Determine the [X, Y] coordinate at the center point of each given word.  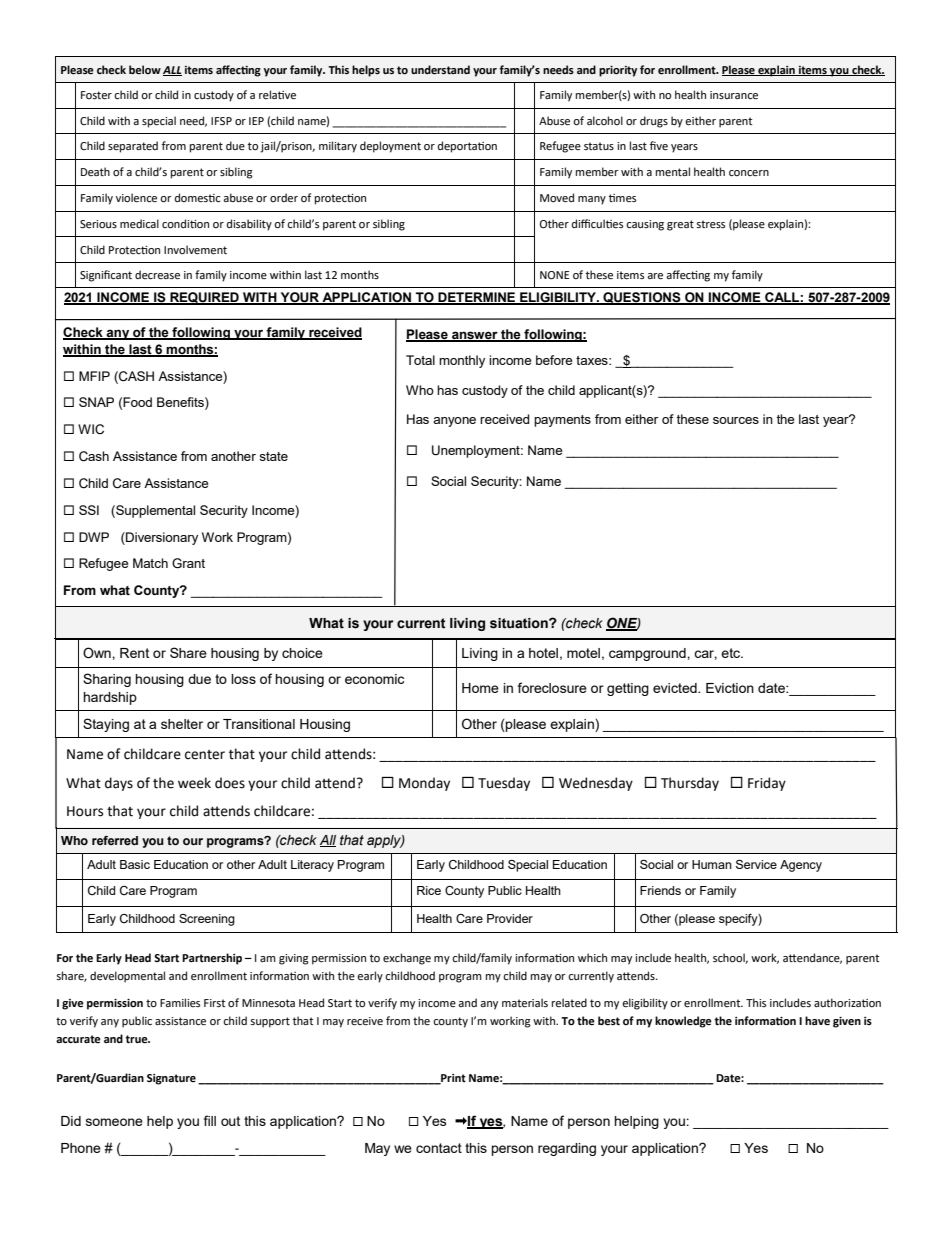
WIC [91, 429]
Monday [424, 784]
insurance [734, 95]
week [194, 783]
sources [736, 420]
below [145, 70]
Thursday [690, 784]
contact [439, 1148]
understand [440, 70]
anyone [454, 422]
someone [114, 1122]
